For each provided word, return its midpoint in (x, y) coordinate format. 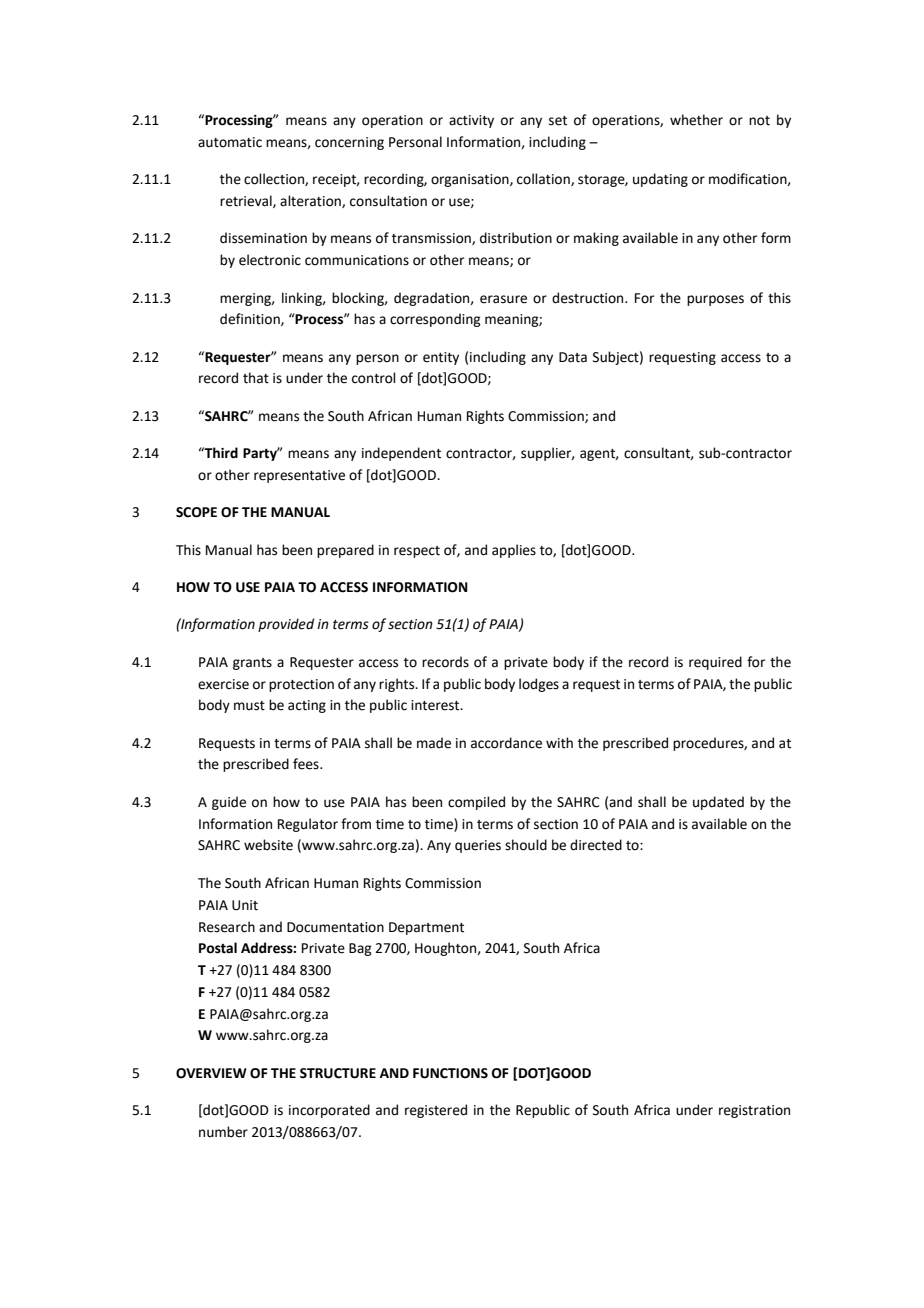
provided (286, 625)
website (268, 845)
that (256, 378)
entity (441, 358)
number (223, 1132)
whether (696, 120)
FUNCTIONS (450, 1073)
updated (718, 803)
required (715, 663)
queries (478, 846)
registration (754, 1111)
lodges (539, 685)
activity (471, 121)
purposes (715, 300)
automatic (230, 142)
